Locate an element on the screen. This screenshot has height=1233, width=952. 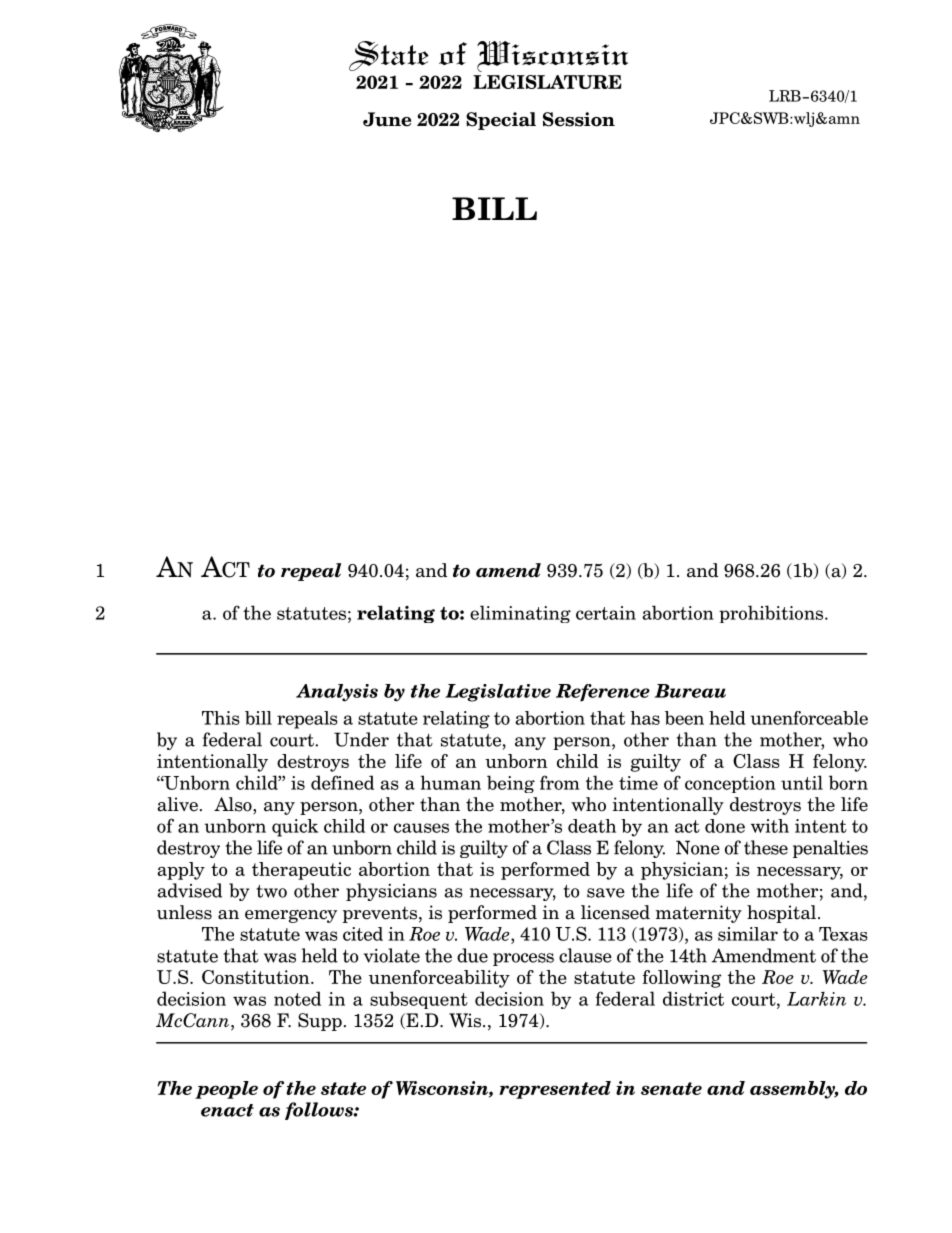
Special is located at coordinates (501, 121).
